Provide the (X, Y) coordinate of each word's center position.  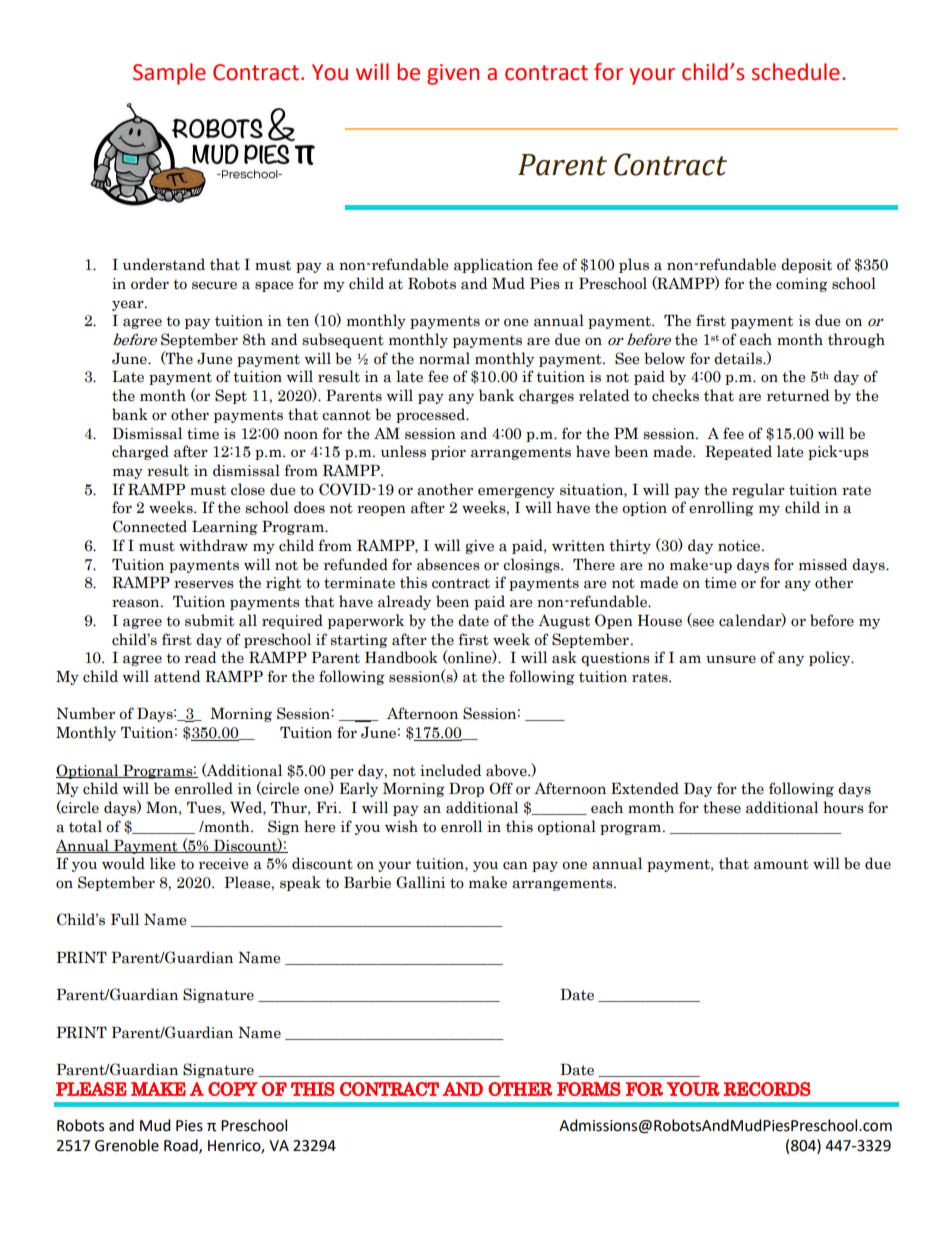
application (493, 265)
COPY (233, 1089)
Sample (169, 74)
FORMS (589, 1088)
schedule (796, 72)
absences (448, 564)
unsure (731, 659)
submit (209, 620)
